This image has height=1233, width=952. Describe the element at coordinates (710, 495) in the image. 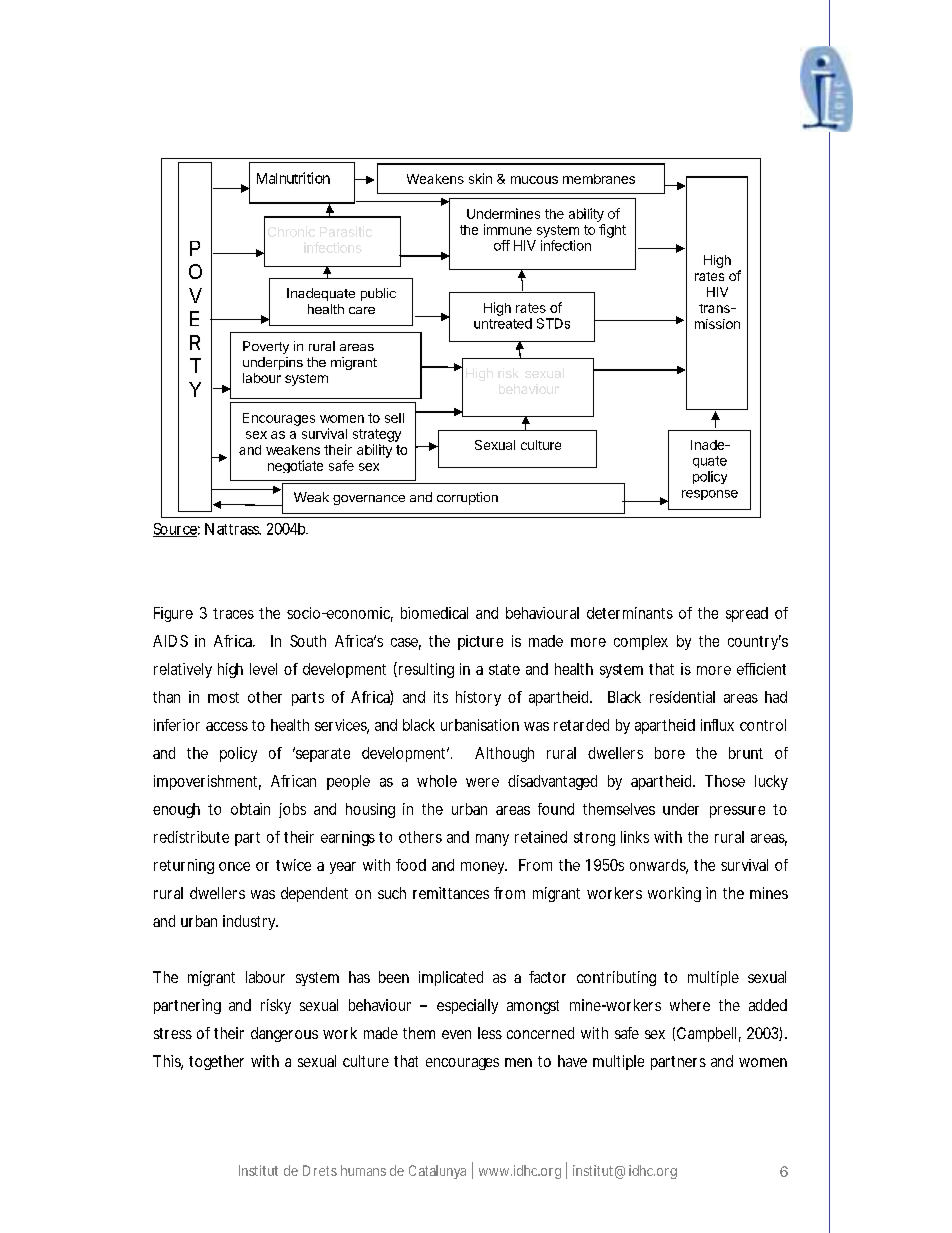

I see `response` at that location.
